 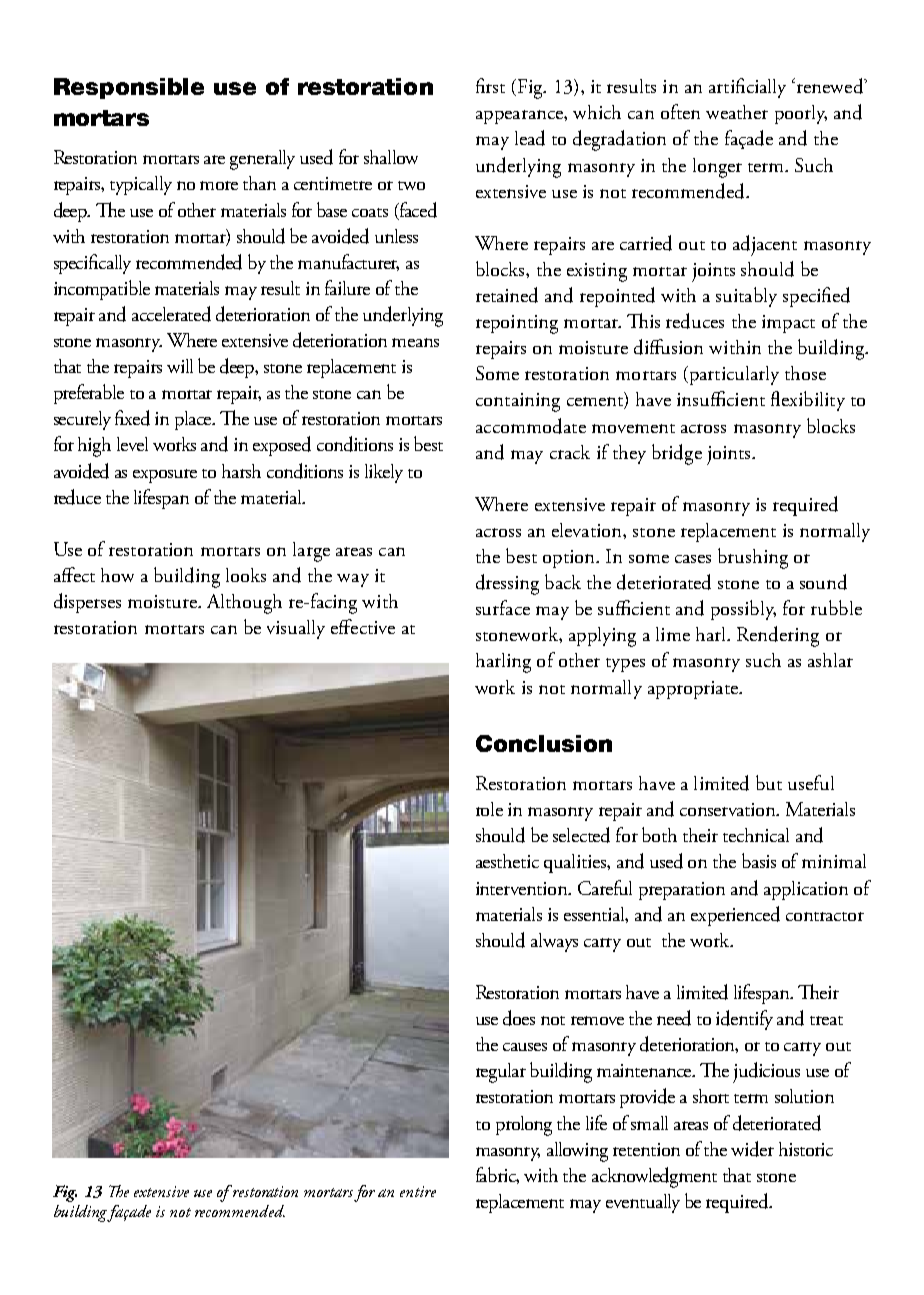 What do you see at coordinates (737, 112) in the document?
I see `weather` at bounding box center [737, 112].
